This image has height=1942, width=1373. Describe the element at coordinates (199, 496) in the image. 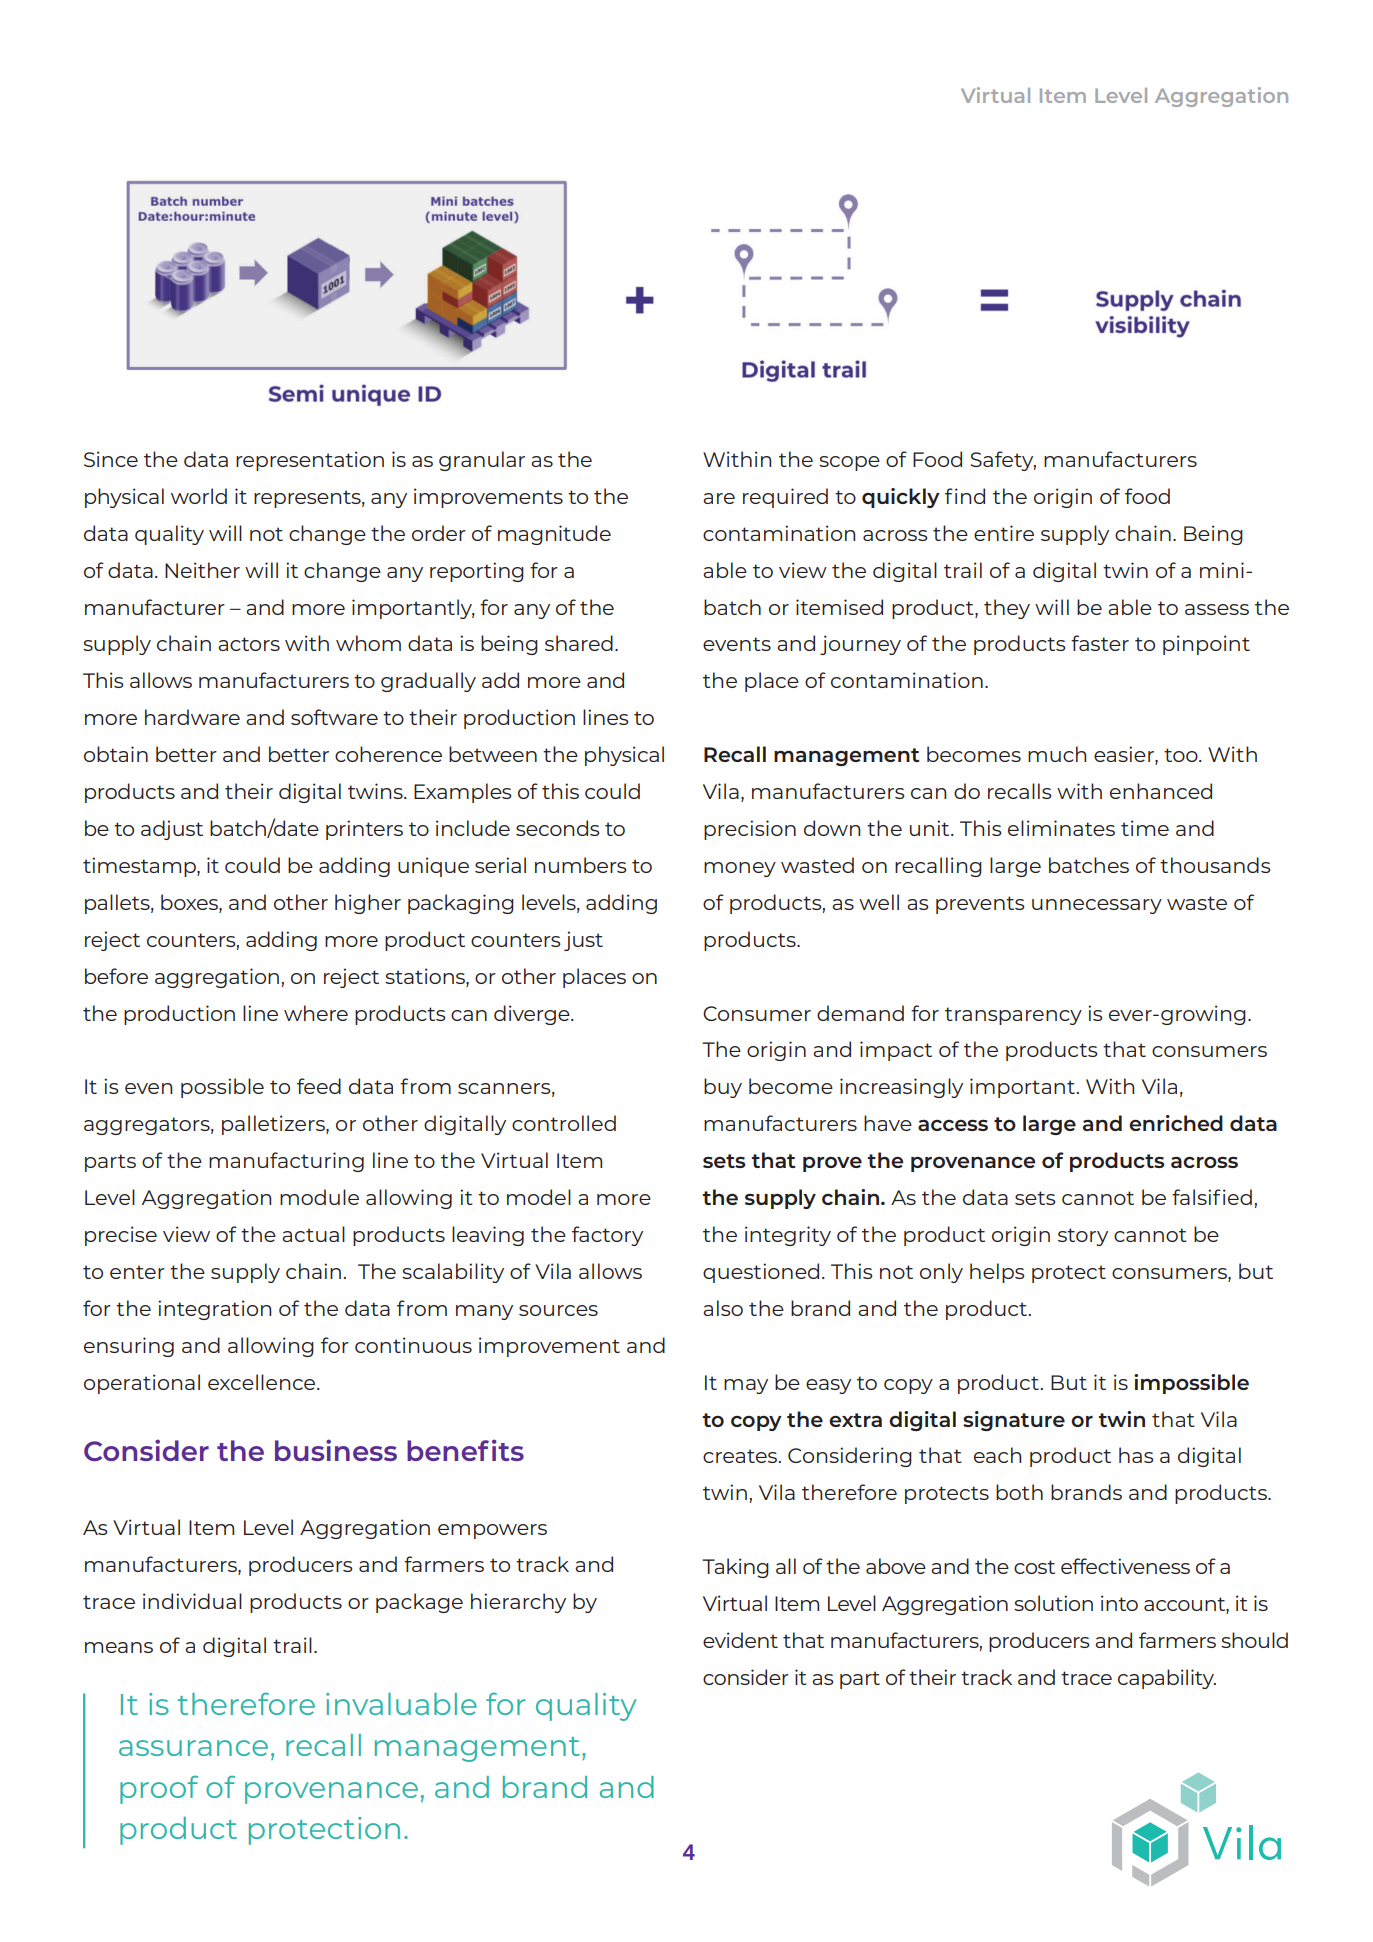

I see `world` at that location.
